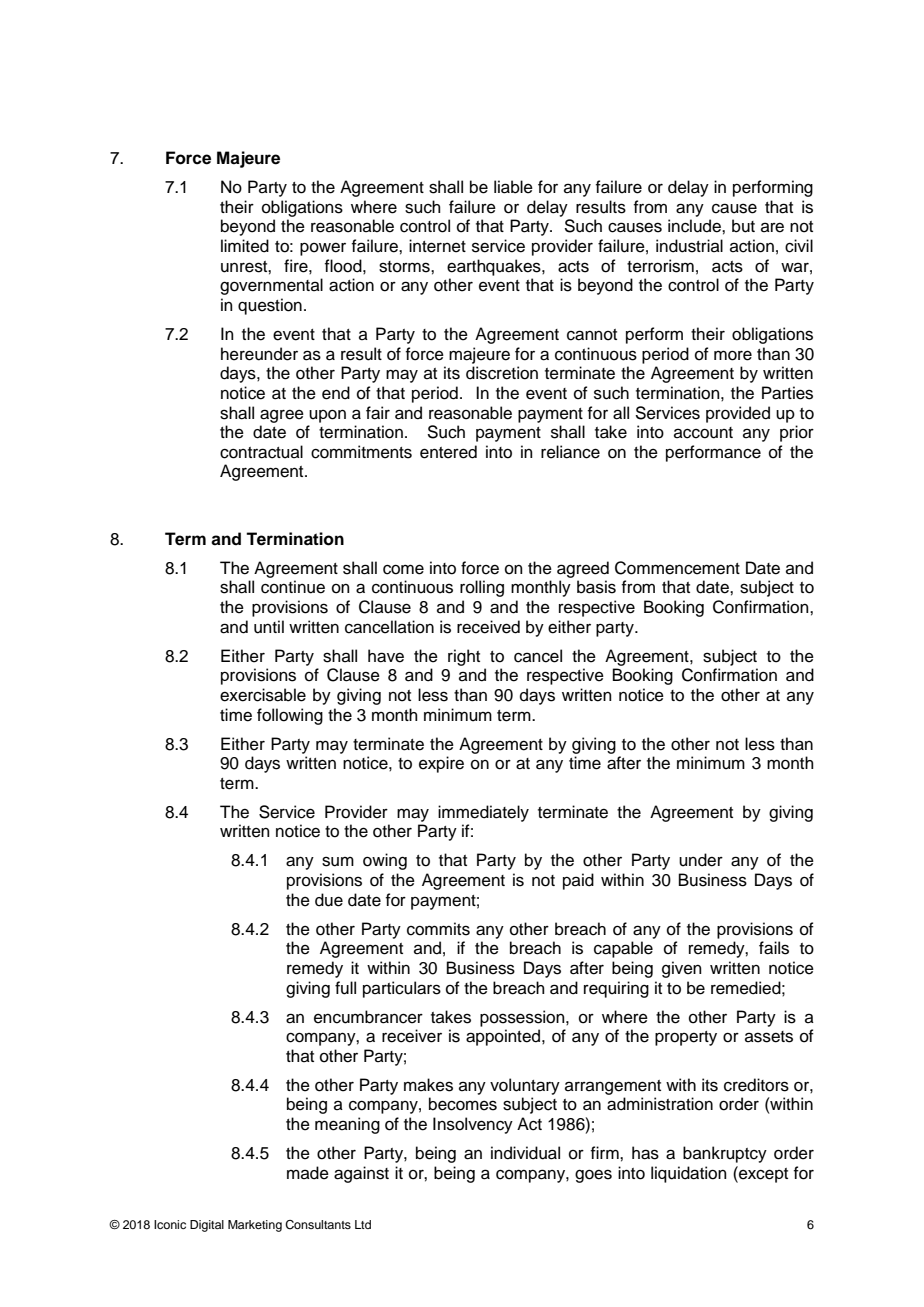 The width and height of the image is (924, 1307). I want to click on immediately, so click(483, 813).
